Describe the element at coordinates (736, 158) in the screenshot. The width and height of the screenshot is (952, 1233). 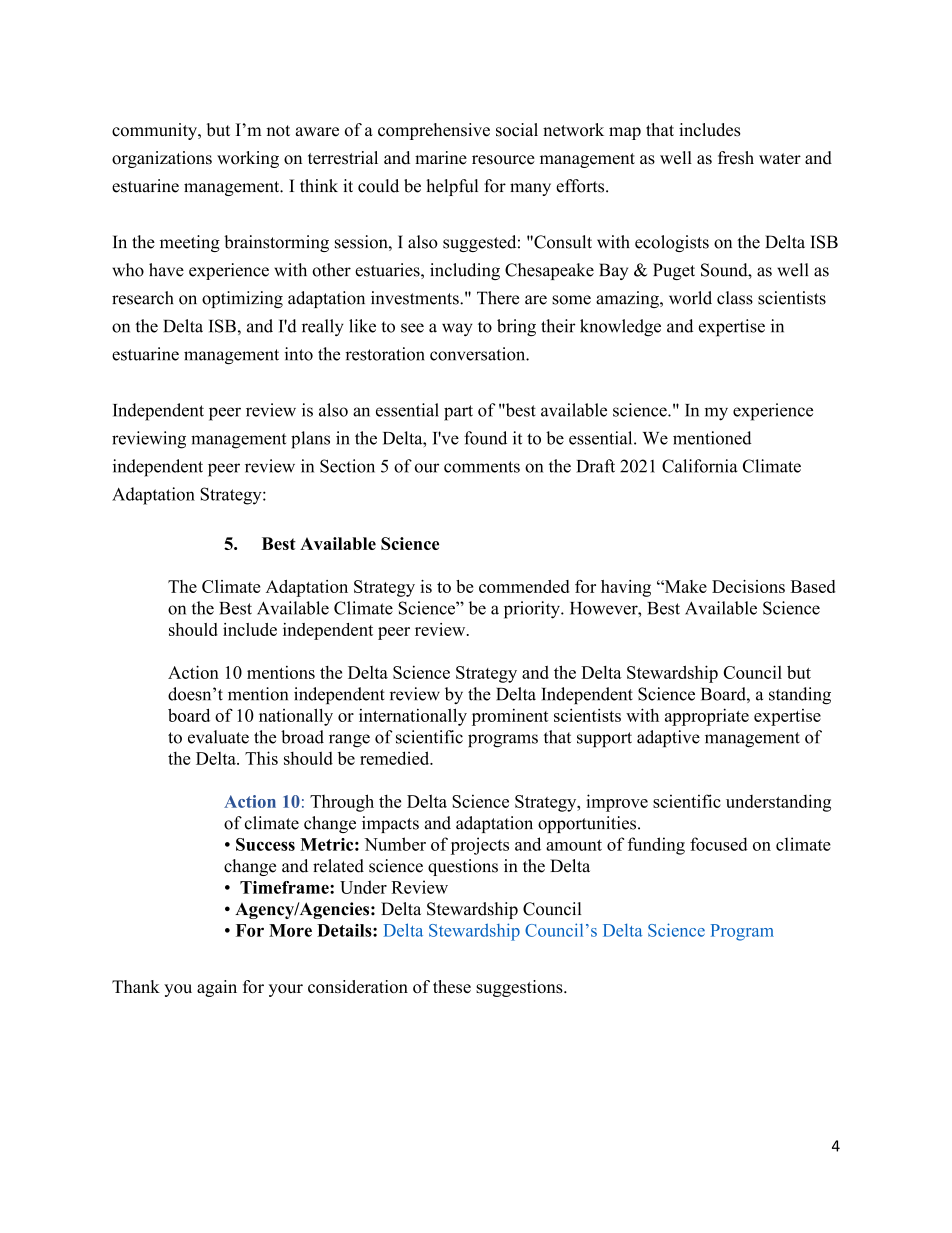
I see `fresh` at that location.
